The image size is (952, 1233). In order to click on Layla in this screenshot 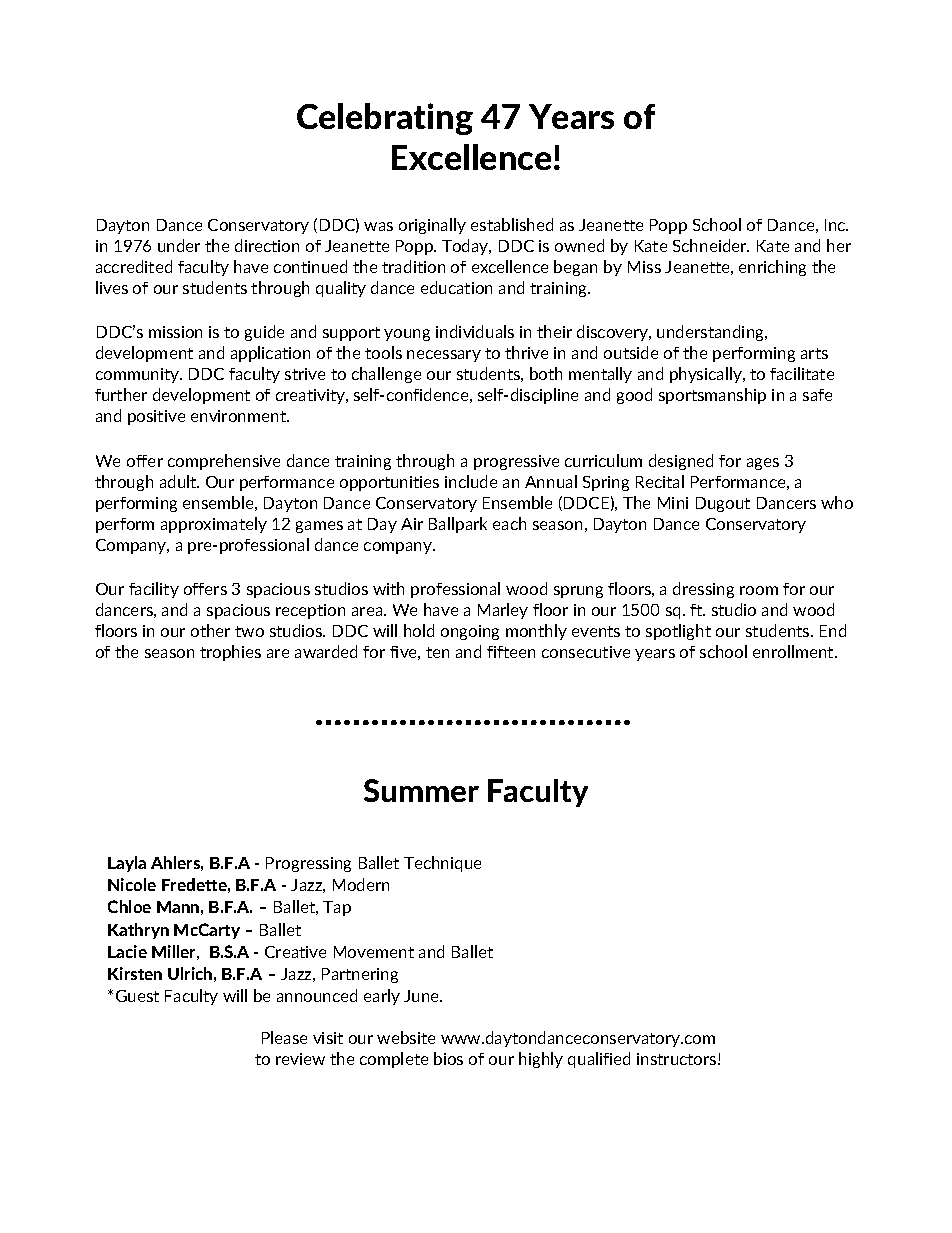, I will do `click(127, 864)`.
